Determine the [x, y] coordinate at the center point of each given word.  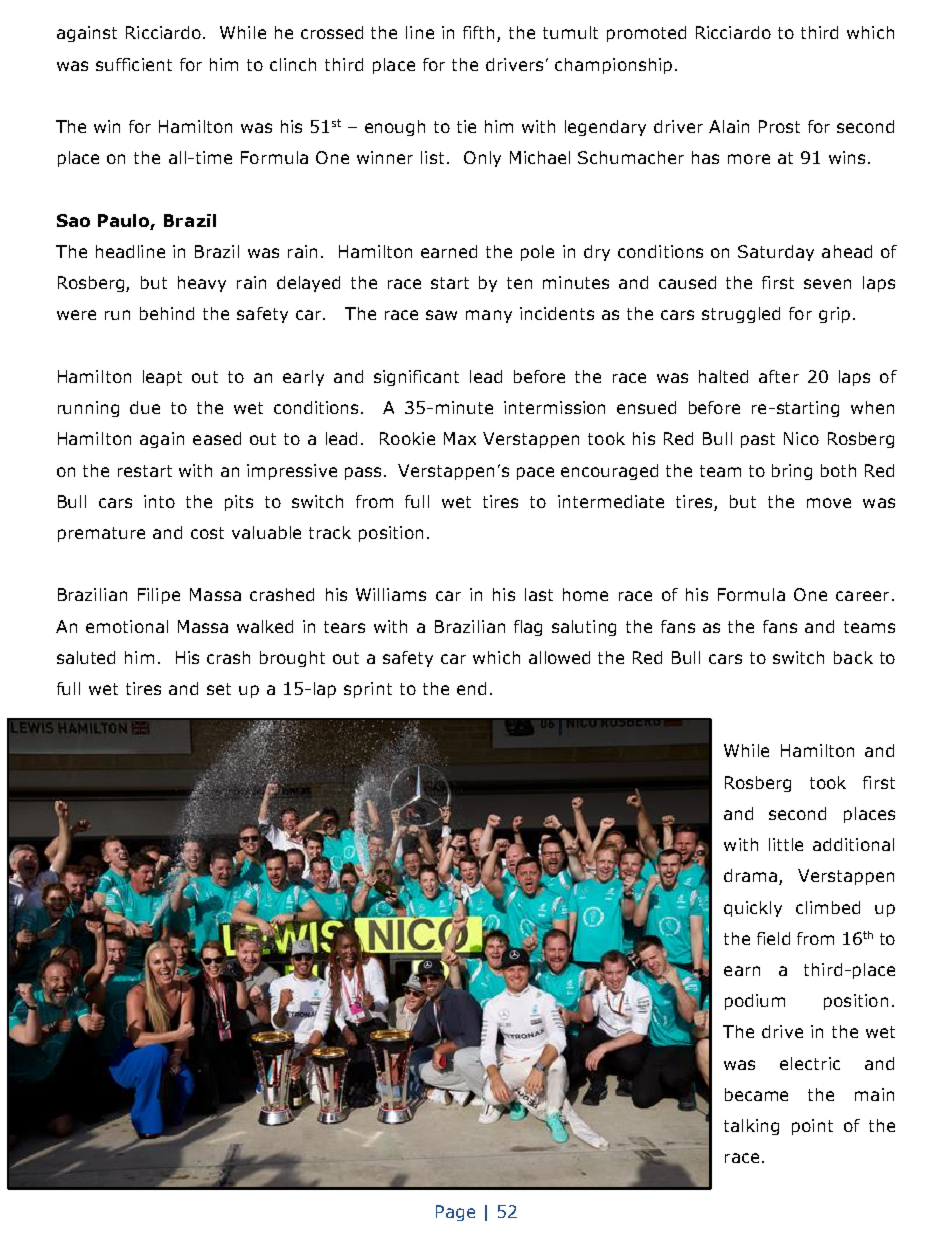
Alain [729, 126]
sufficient [134, 64]
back [853, 657]
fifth [480, 34]
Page [455, 1213]
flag [528, 628]
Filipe [159, 596]
